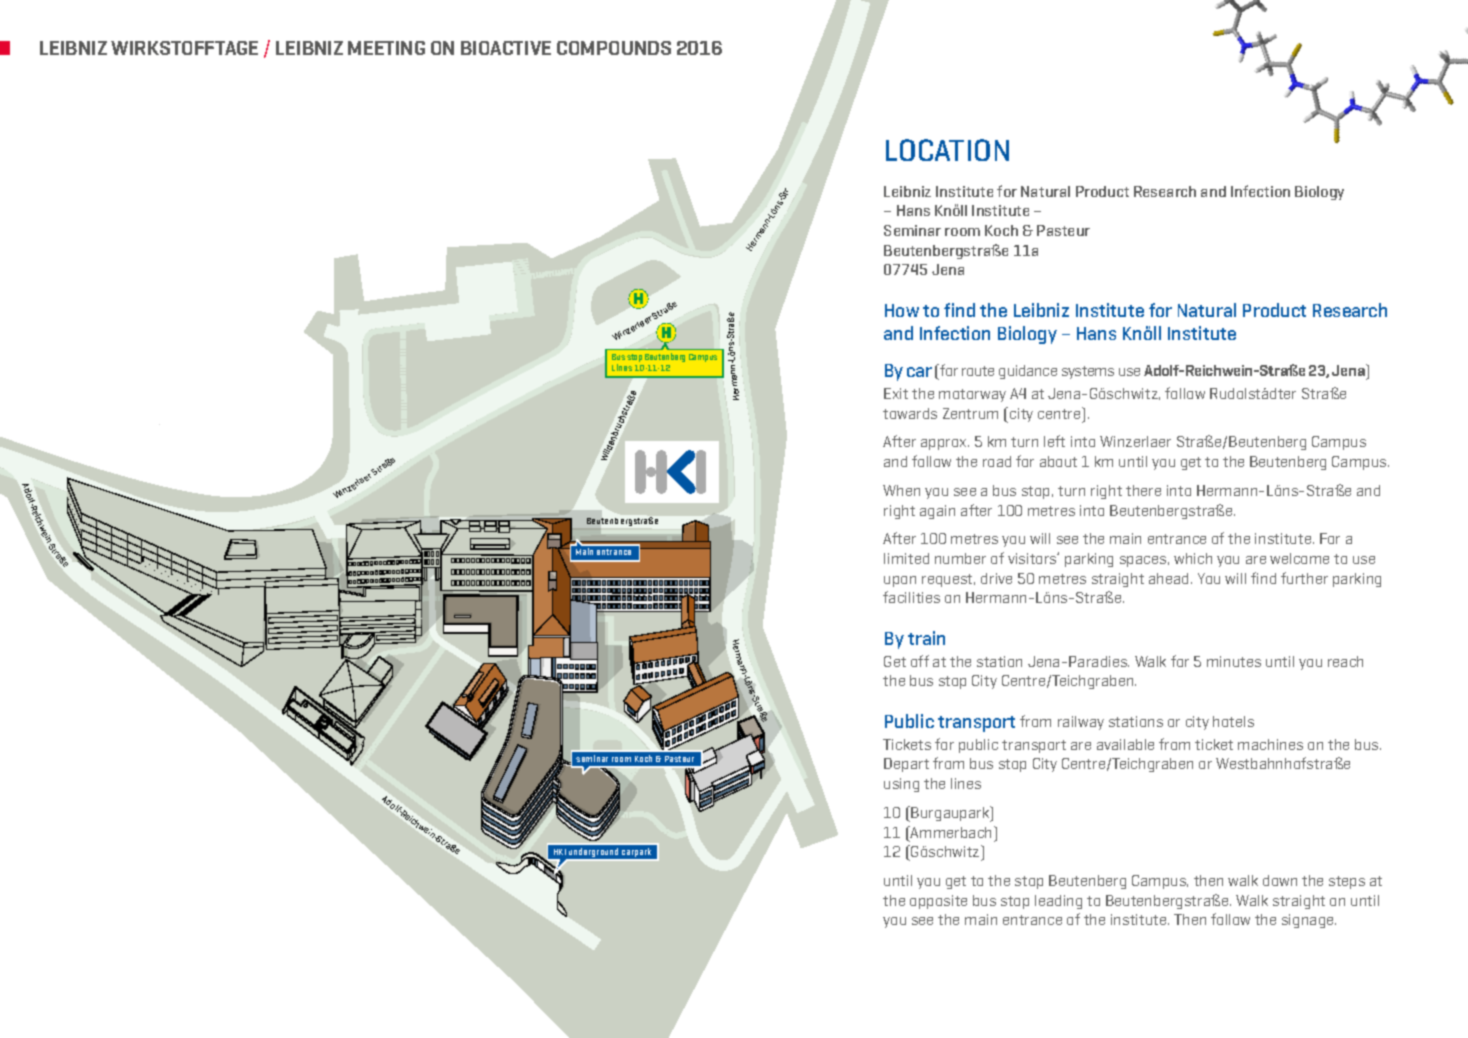  I want to click on How, so click(902, 310).
